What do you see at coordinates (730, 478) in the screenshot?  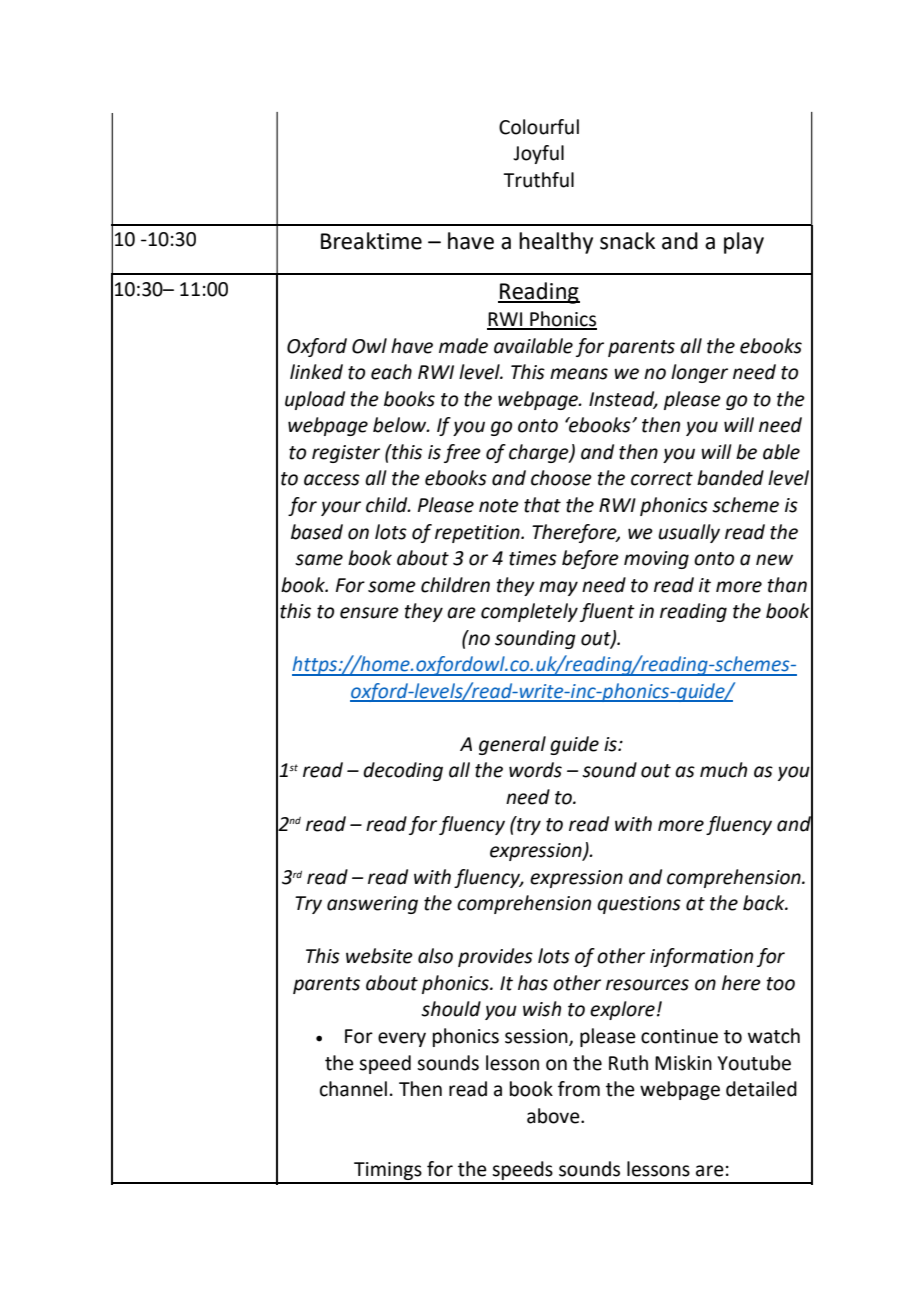 I see `banded` at bounding box center [730, 478].
